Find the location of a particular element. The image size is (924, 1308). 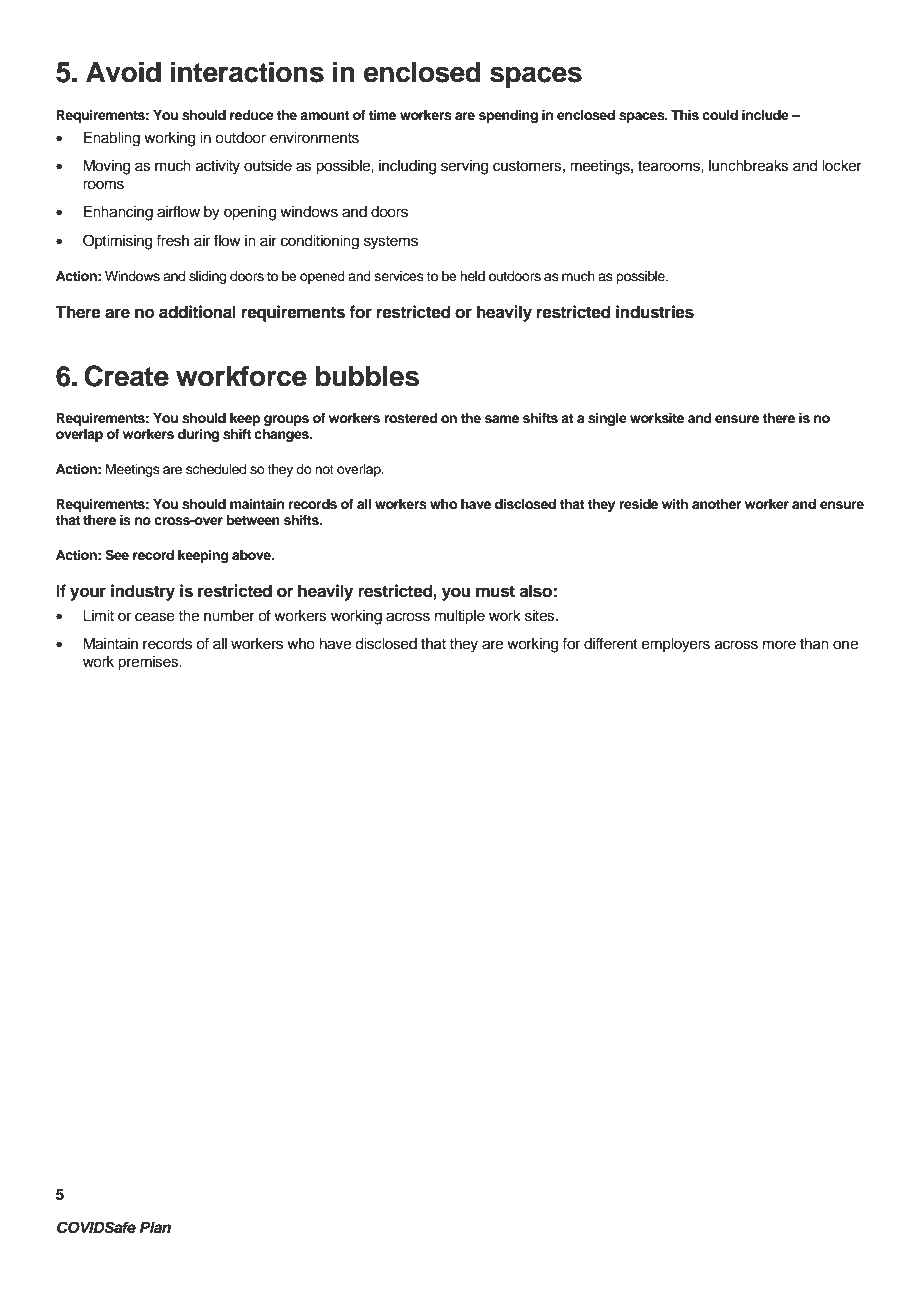

industries is located at coordinates (655, 312).
